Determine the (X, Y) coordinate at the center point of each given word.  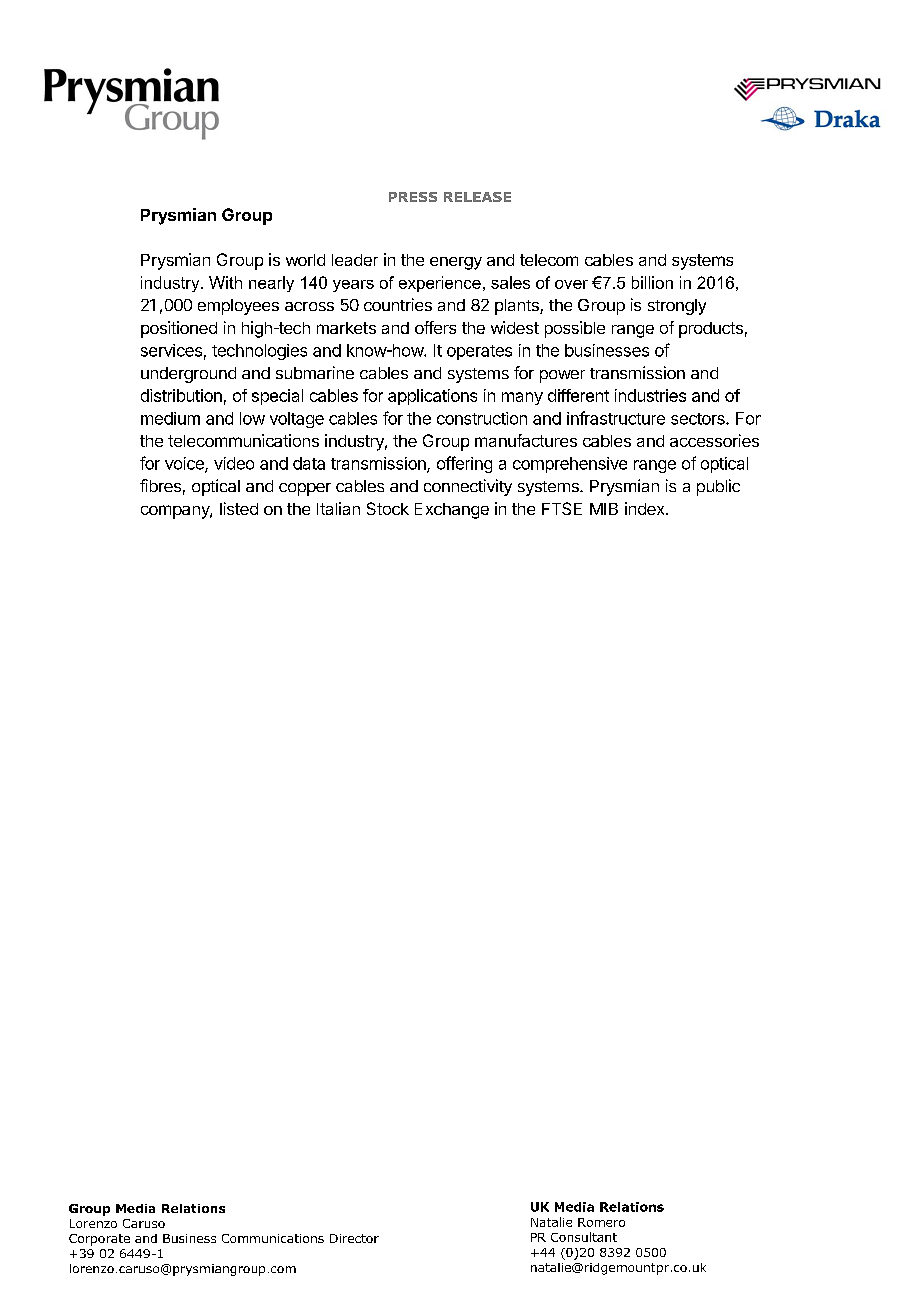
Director (354, 1238)
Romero (601, 1222)
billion (652, 282)
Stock (388, 508)
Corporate (99, 1240)
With (225, 282)
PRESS (413, 197)
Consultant (584, 1237)
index (646, 508)
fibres (160, 485)
